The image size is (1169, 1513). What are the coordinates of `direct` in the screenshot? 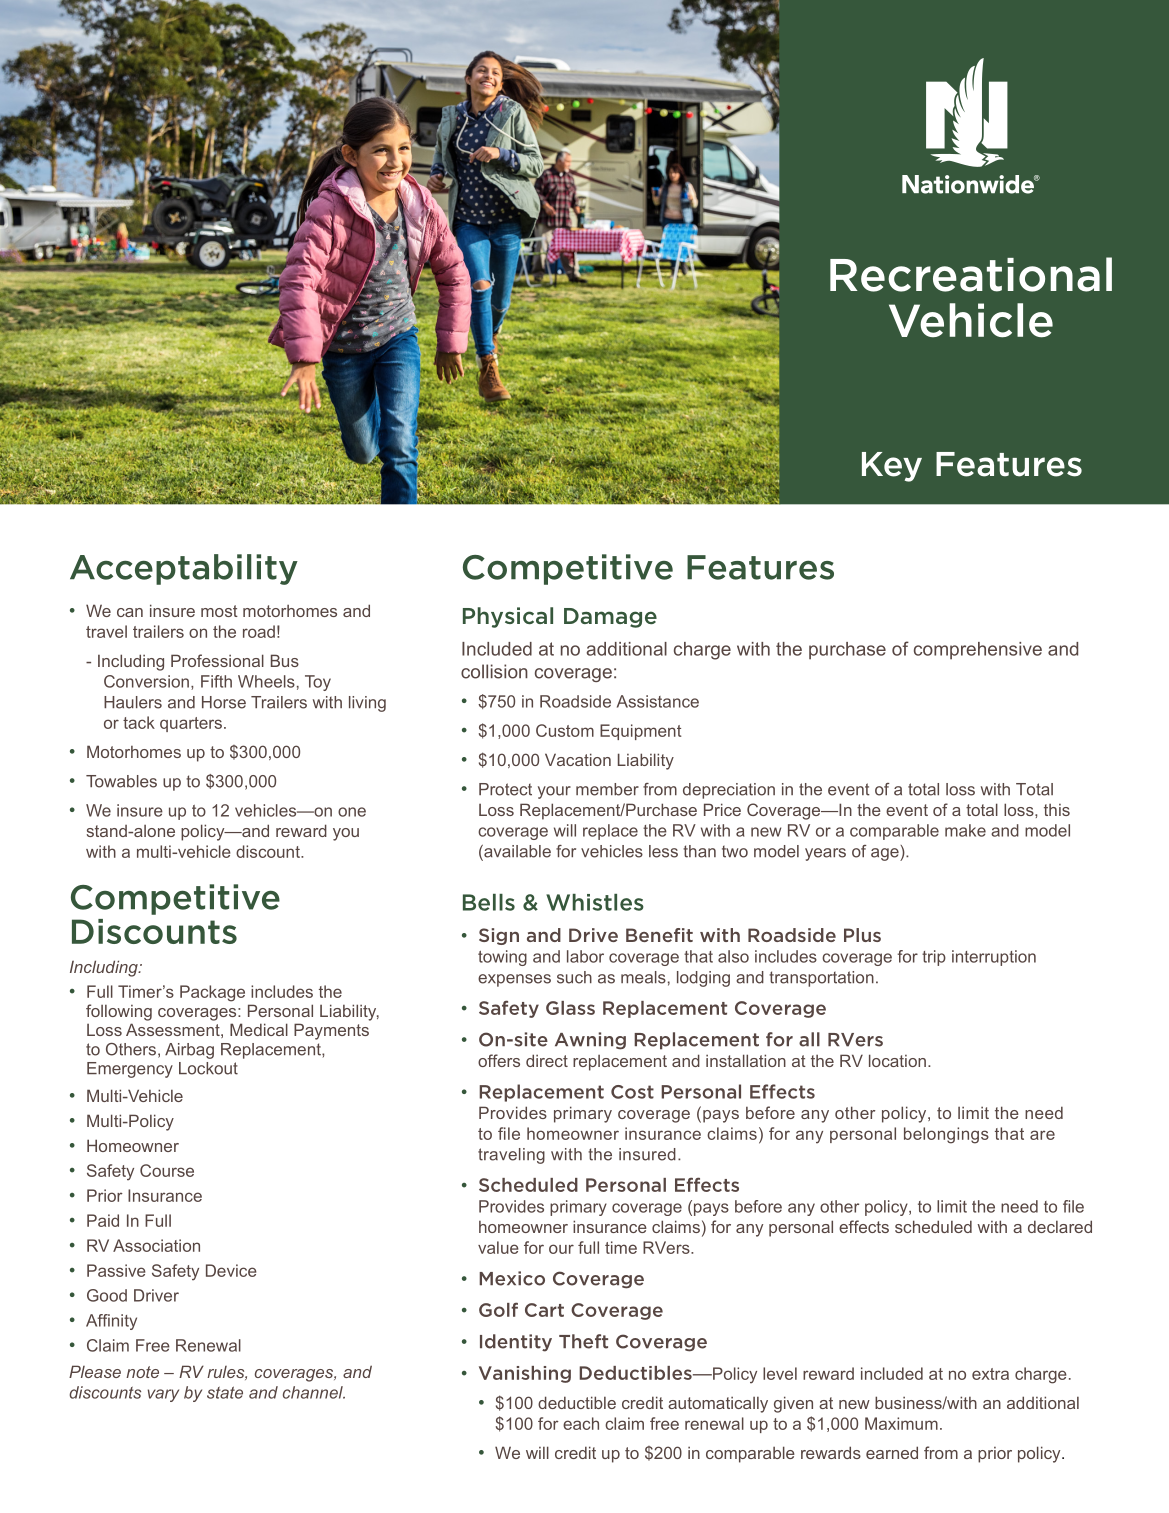 It's located at (547, 1060).
